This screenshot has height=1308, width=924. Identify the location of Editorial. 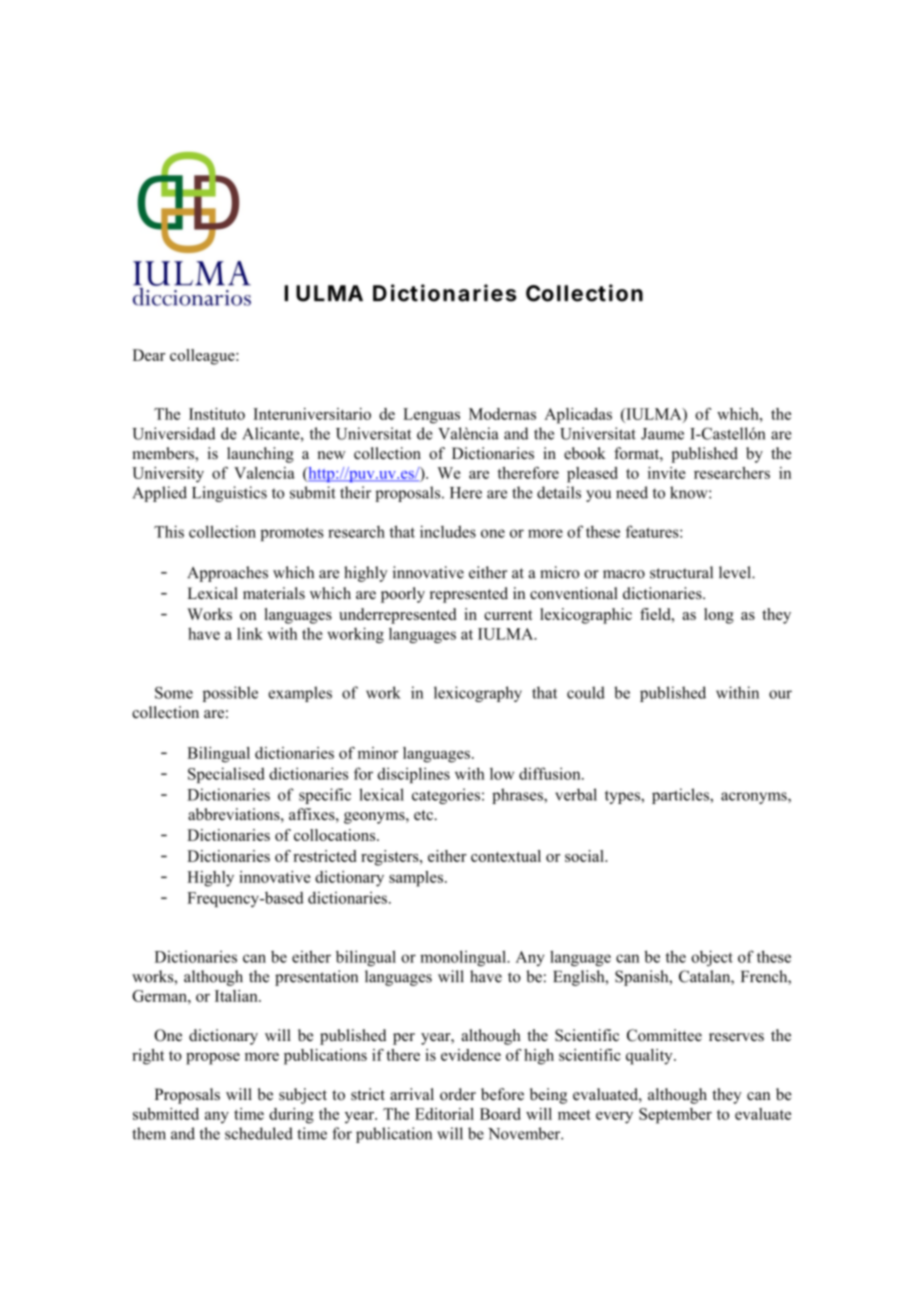
(444, 1114).
